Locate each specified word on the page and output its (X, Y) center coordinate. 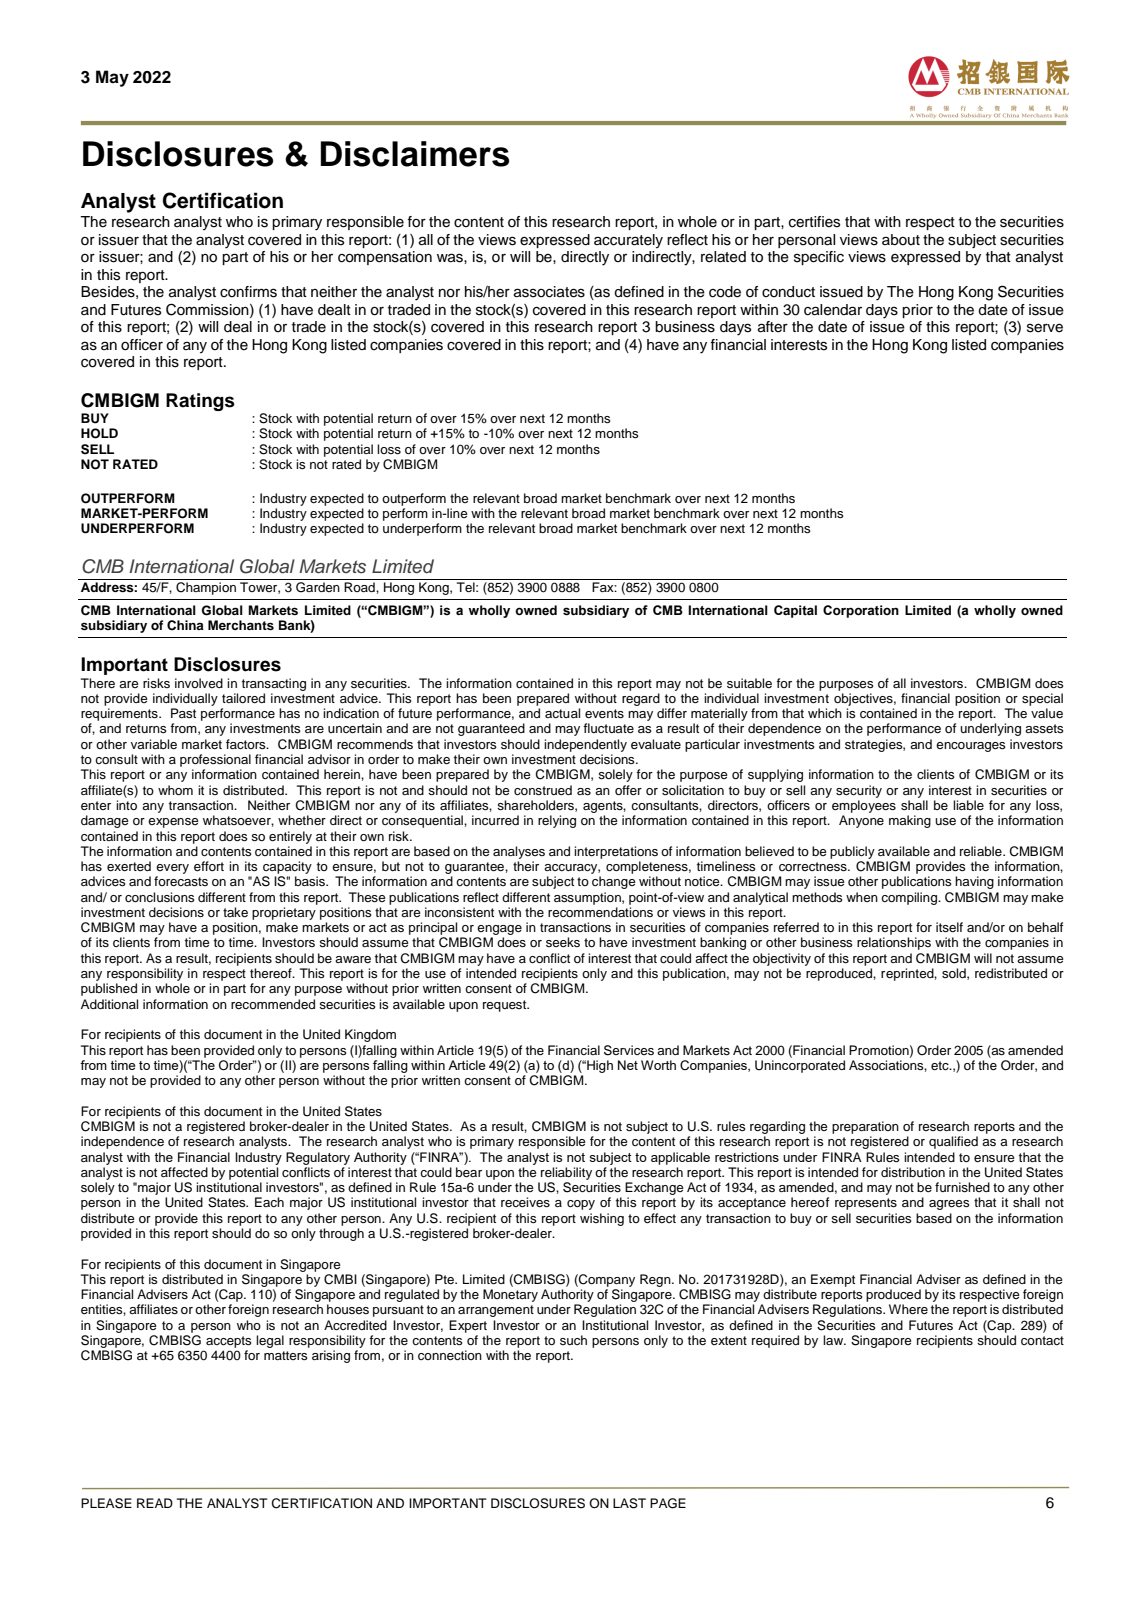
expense (173, 823)
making (910, 821)
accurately (628, 241)
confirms (248, 292)
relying (557, 821)
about (901, 240)
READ (155, 1503)
